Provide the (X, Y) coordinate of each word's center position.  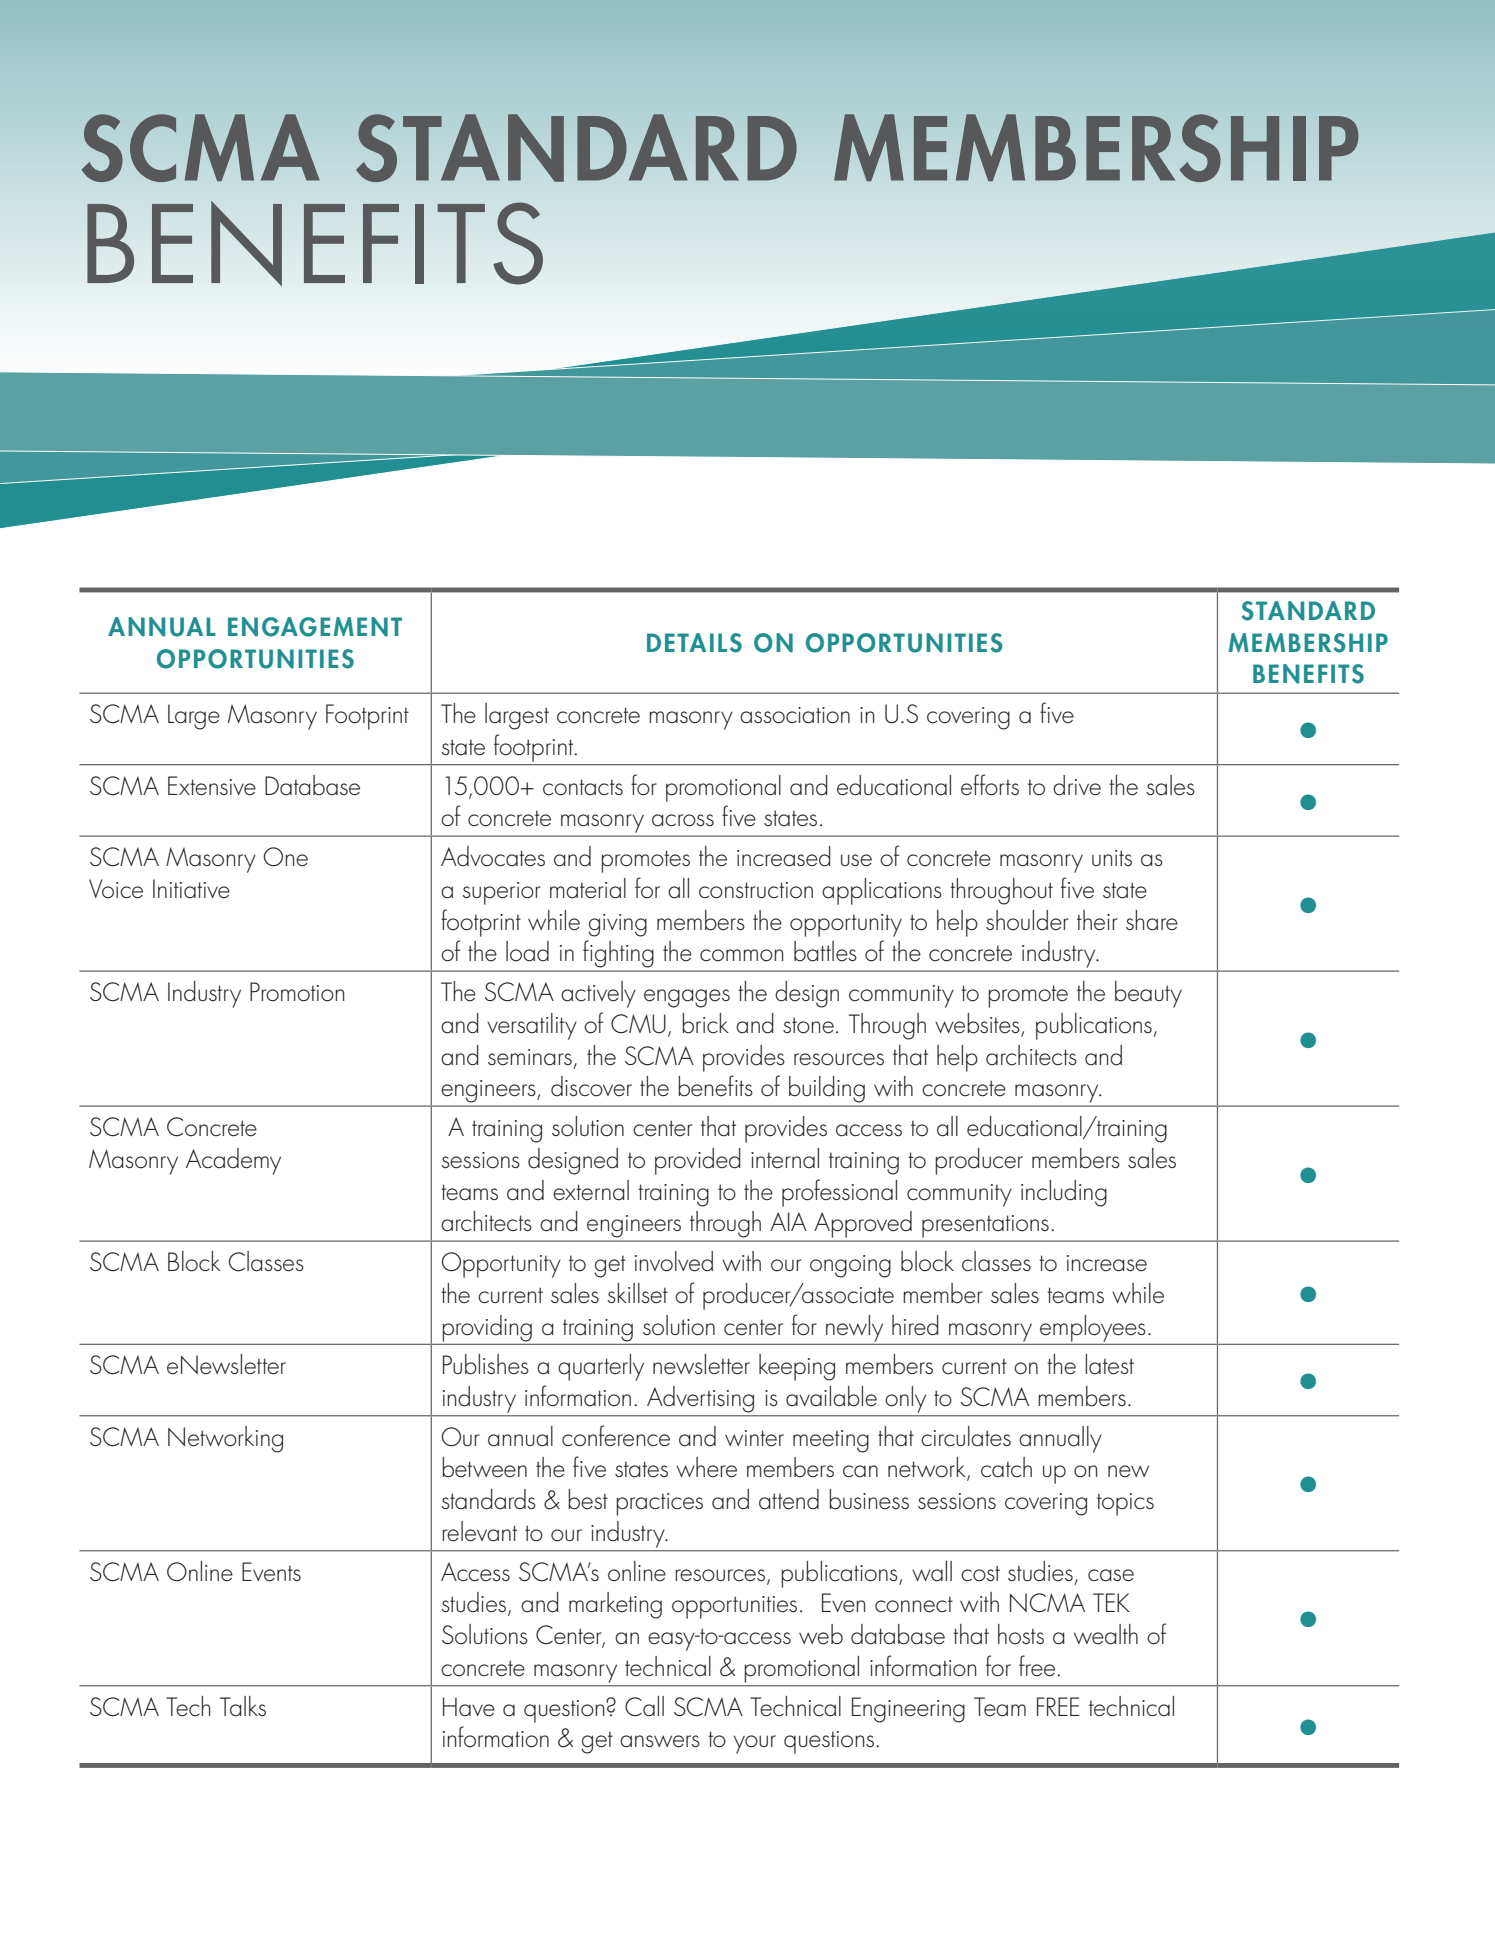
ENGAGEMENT (315, 627)
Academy (233, 1161)
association (795, 715)
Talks (243, 1706)
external (591, 1190)
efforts (990, 785)
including (1064, 1193)
